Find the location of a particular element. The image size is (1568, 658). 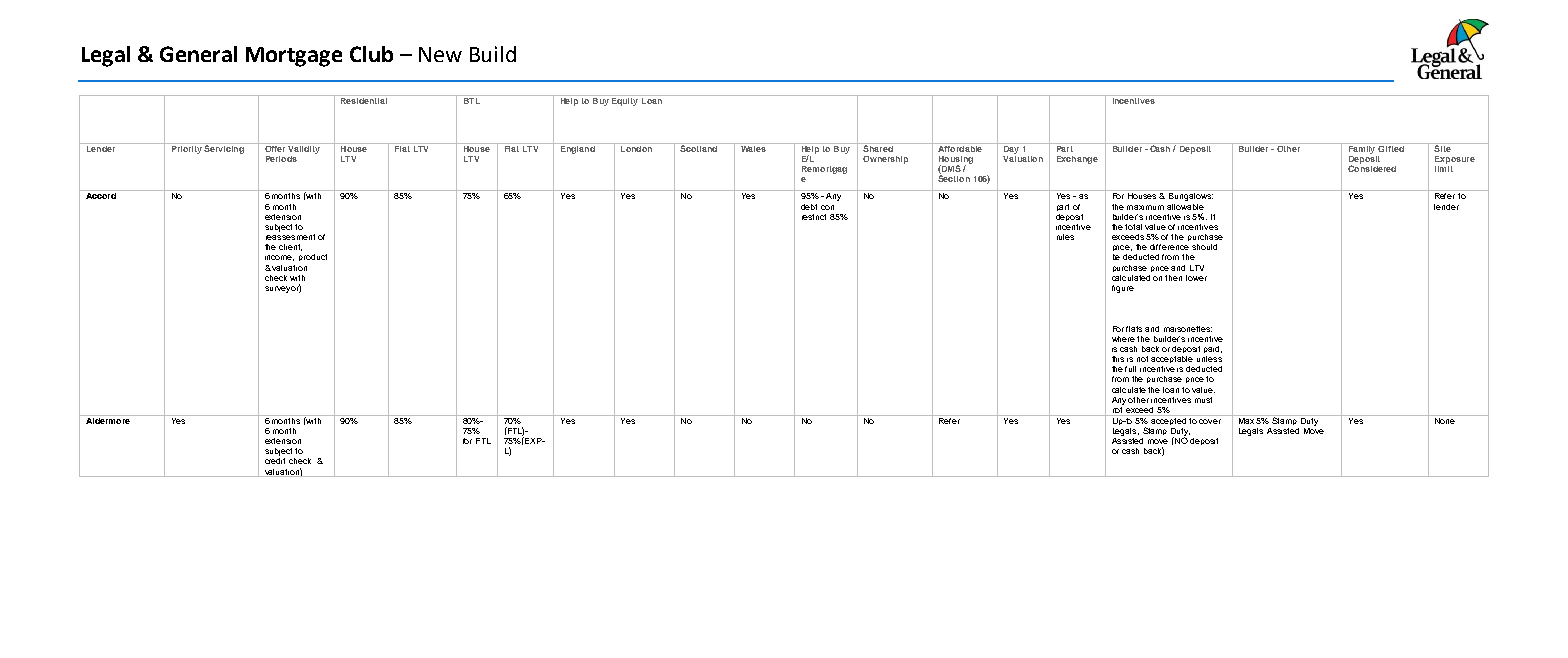

Equity is located at coordinates (625, 100).
